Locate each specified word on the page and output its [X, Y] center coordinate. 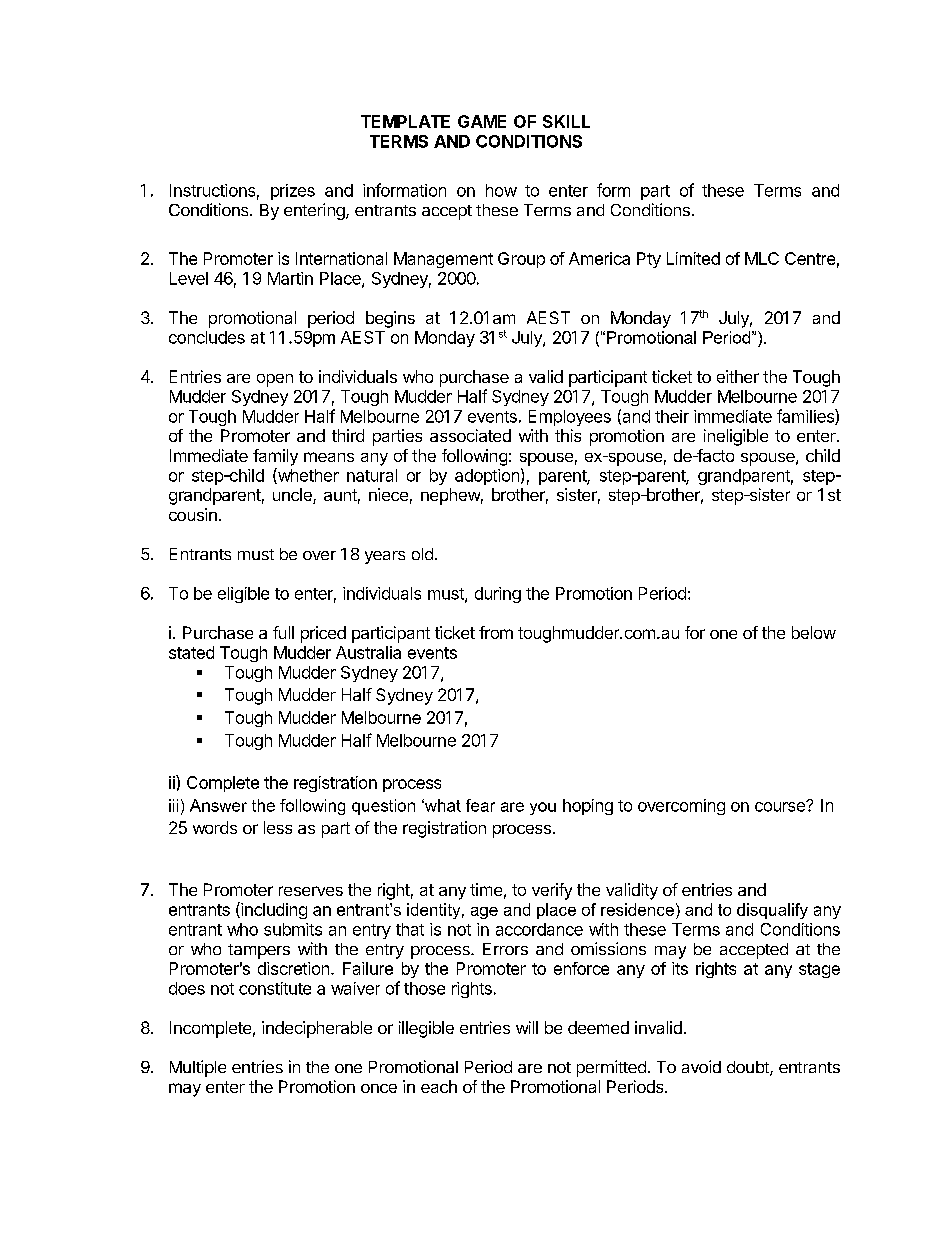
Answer [218, 805]
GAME [482, 121]
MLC [762, 258]
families [806, 417]
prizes [293, 192]
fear [480, 805]
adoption [487, 477]
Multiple [198, 1068]
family [275, 457]
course [781, 806]
